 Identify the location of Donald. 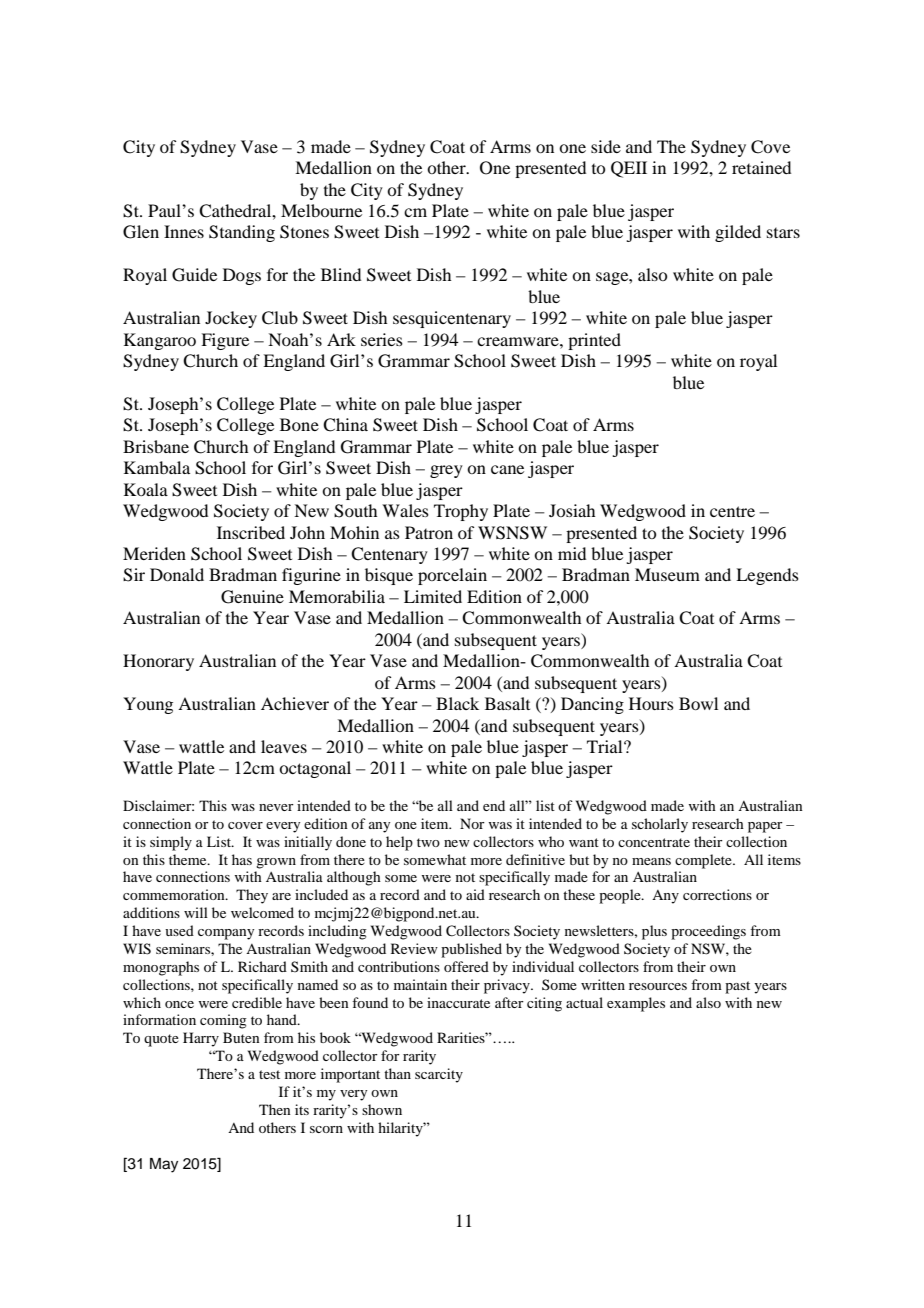
(177, 574).
